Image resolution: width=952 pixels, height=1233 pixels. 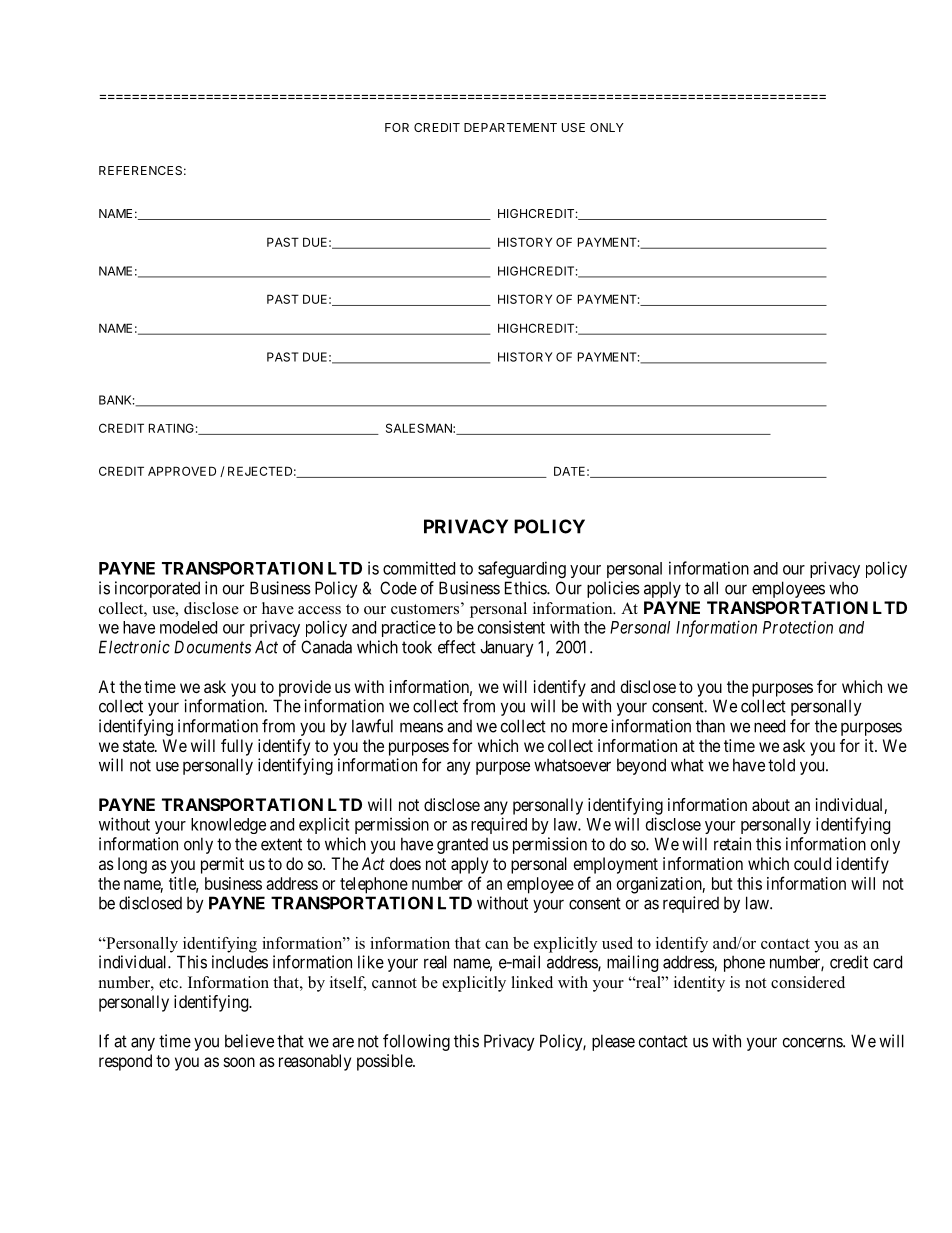 I want to click on Protection, so click(x=798, y=627).
